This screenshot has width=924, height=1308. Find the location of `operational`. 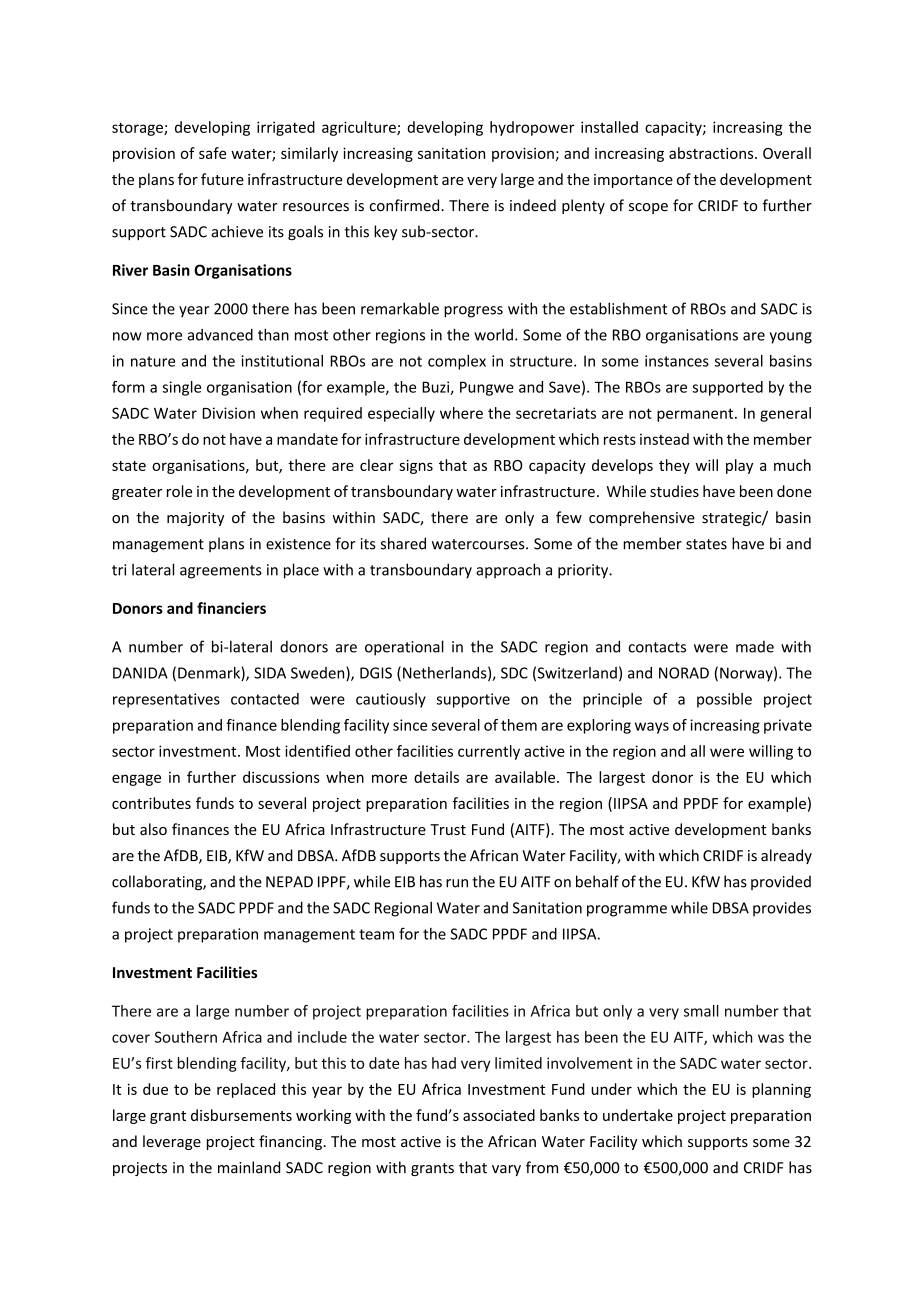

operational is located at coordinates (404, 648).
